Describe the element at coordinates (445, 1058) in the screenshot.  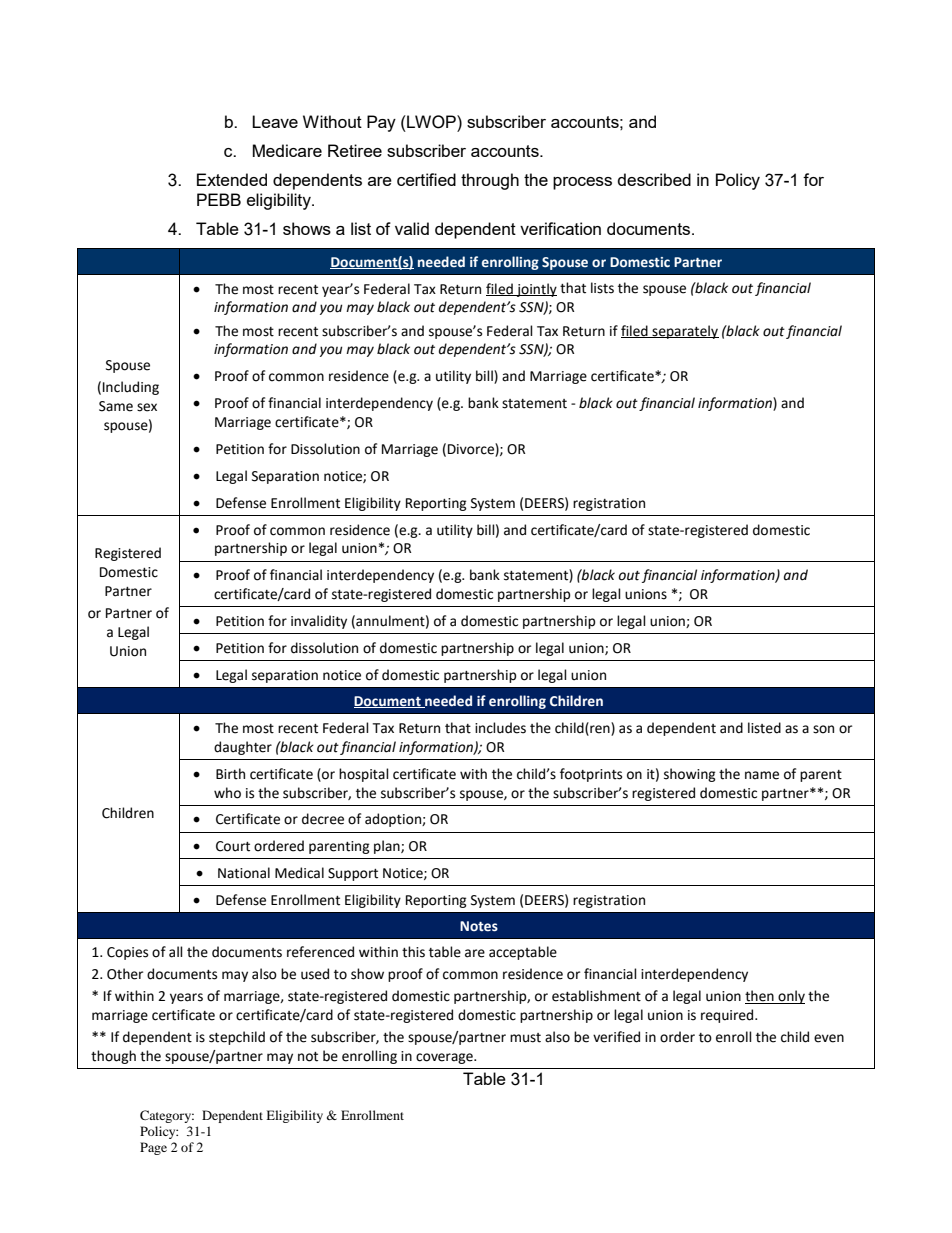
I see `coverage` at that location.
